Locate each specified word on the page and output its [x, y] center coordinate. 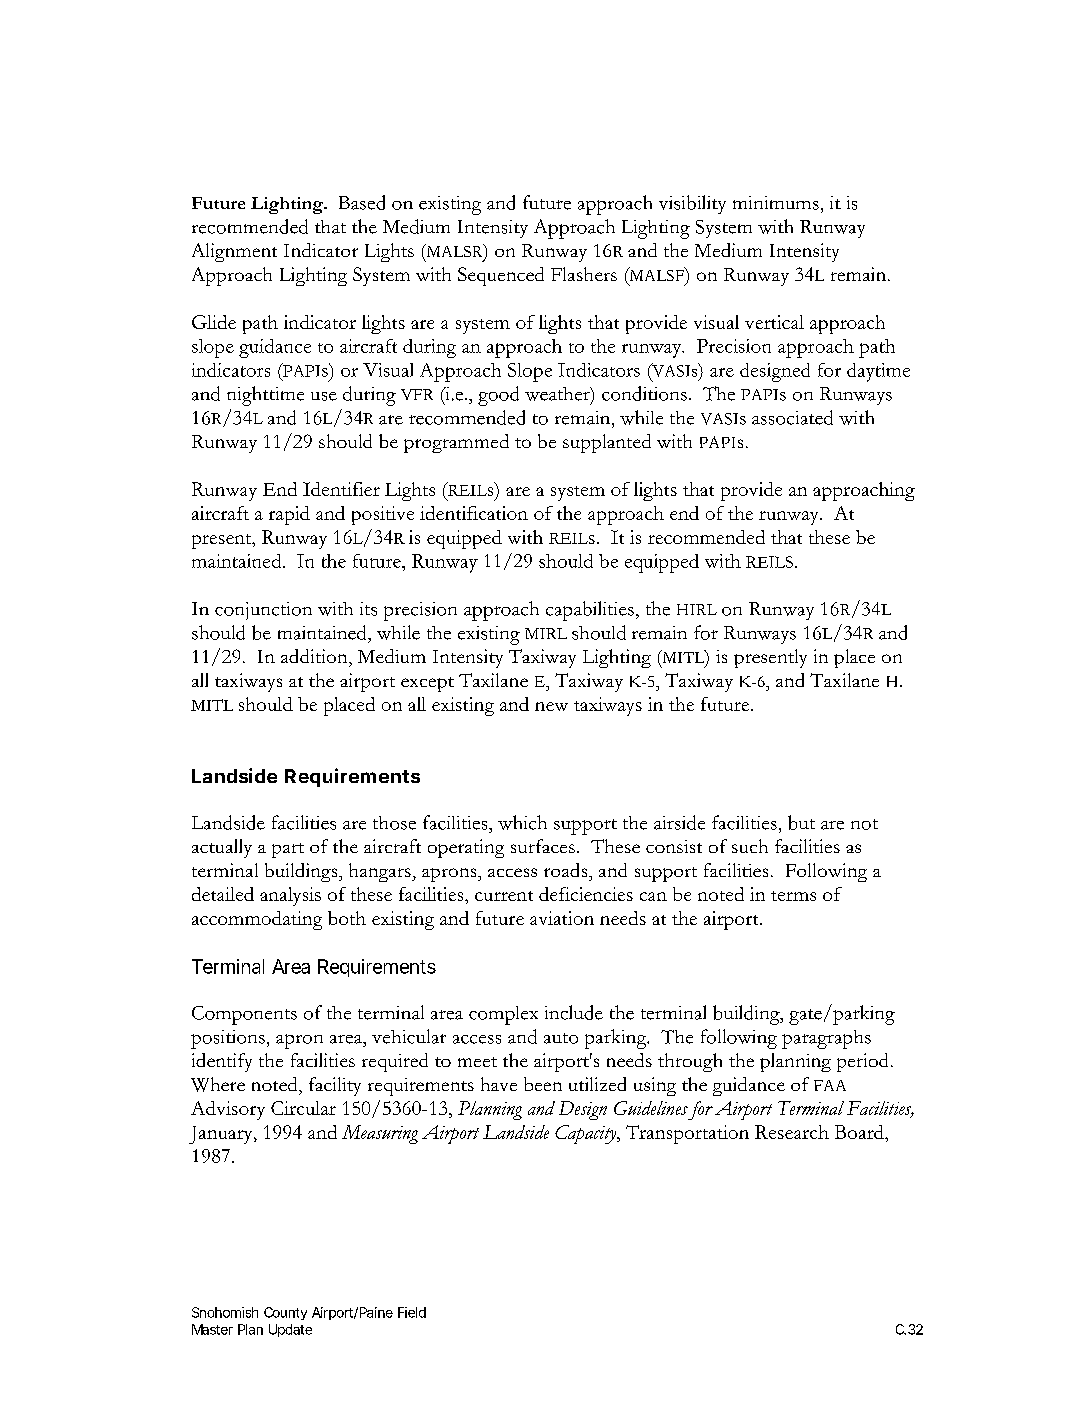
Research [792, 1132]
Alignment [234, 252]
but [801, 822]
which [522, 822]
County [285, 1313]
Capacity [587, 1134]
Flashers [584, 274]
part [288, 850]
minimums [776, 203]
